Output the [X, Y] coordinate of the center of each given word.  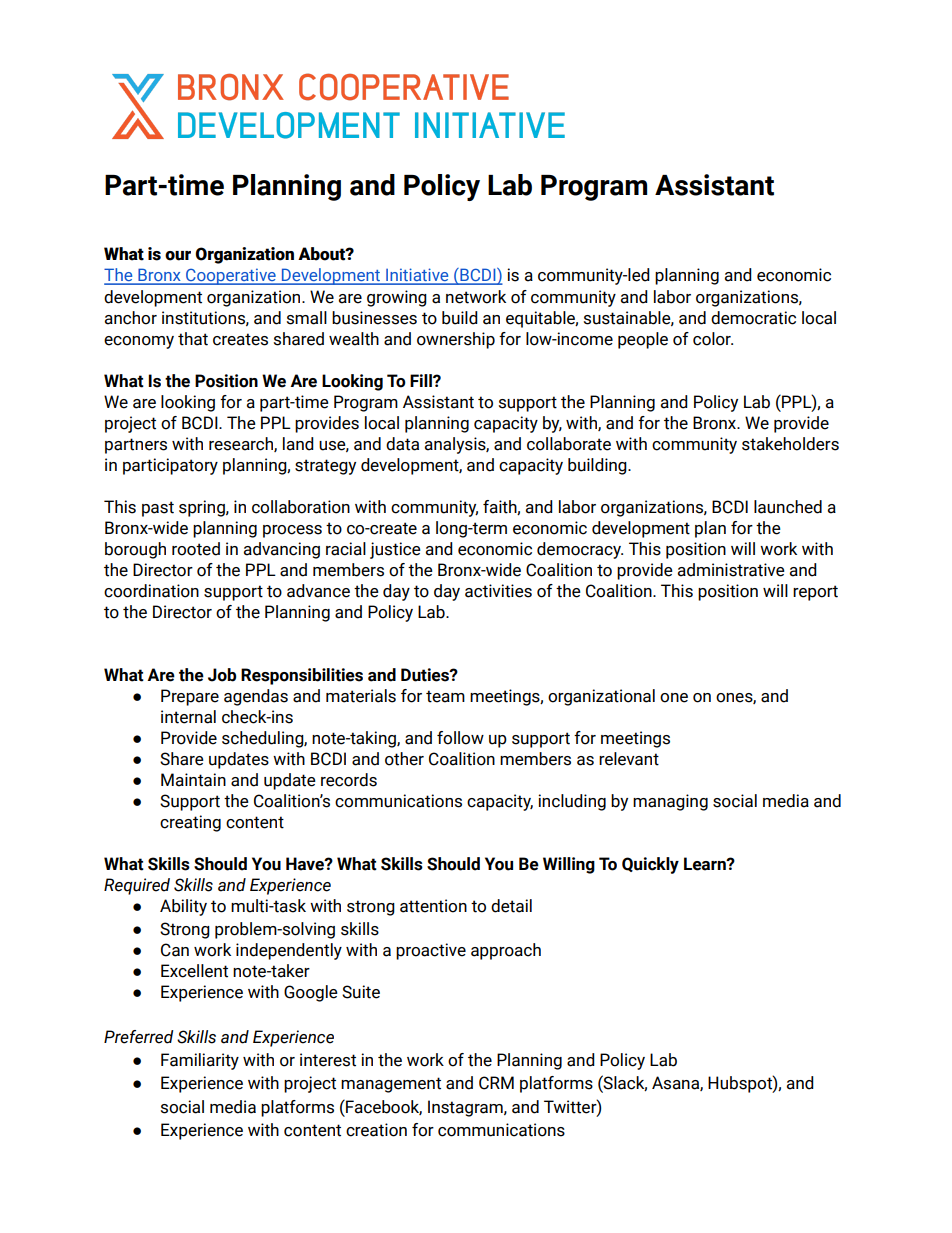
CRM [496, 1083]
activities [498, 591]
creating [190, 823]
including [572, 802]
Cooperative [231, 276]
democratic [753, 318]
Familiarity [200, 1061]
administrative [731, 570]
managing [670, 802]
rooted [196, 549]
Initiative [417, 276]
